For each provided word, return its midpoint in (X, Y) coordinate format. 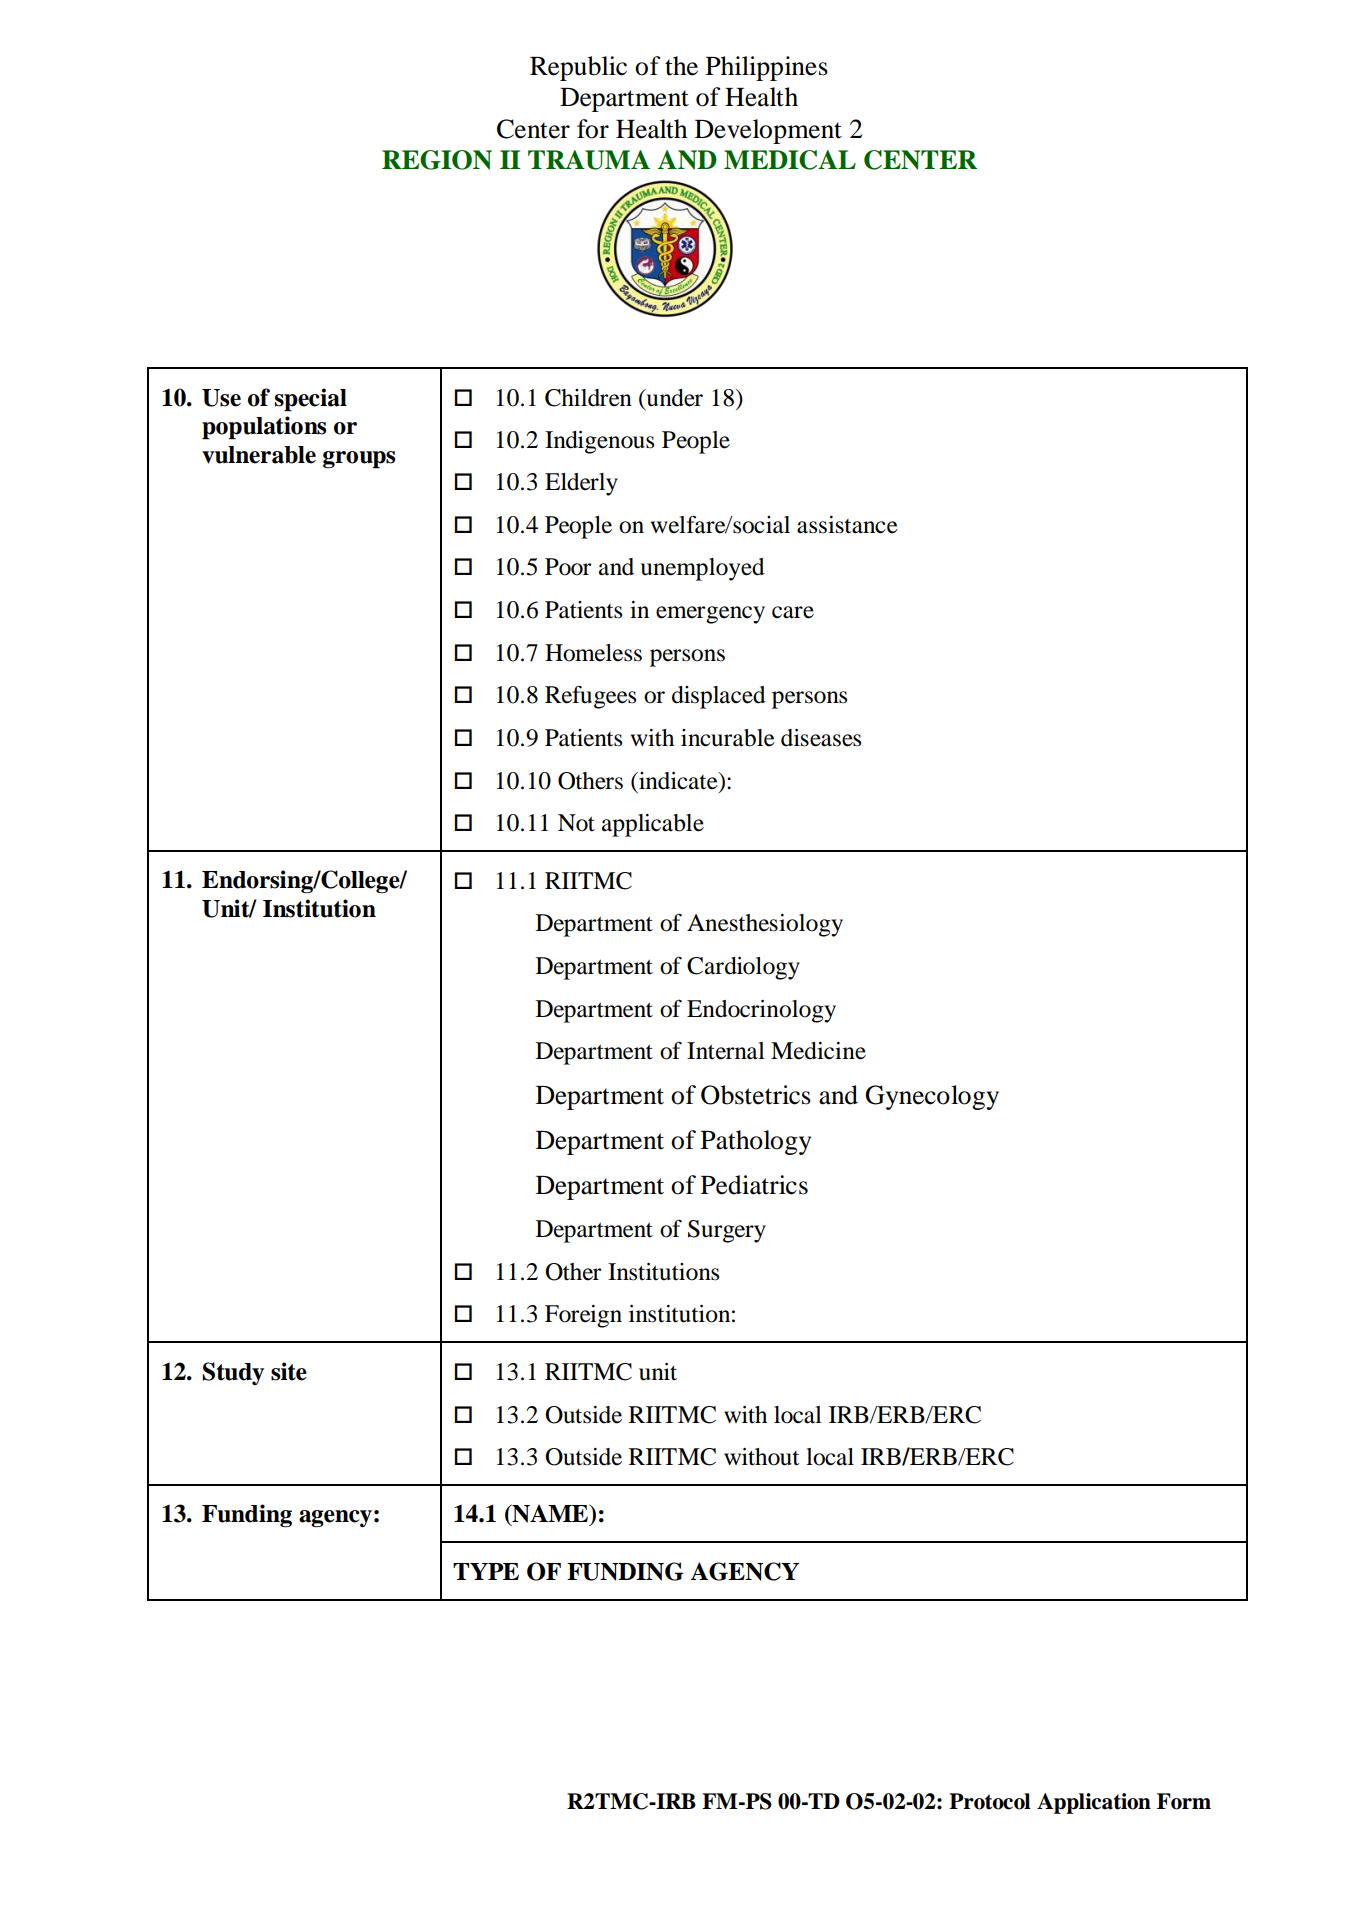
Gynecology (932, 1097)
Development (768, 131)
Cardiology (743, 968)
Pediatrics (754, 1185)
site (289, 1371)
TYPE (486, 1571)
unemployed (703, 569)
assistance (847, 525)
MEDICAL (790, 160)
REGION (437, 160)
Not (576, 823)
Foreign (583, 1316)
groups (359, 460)
